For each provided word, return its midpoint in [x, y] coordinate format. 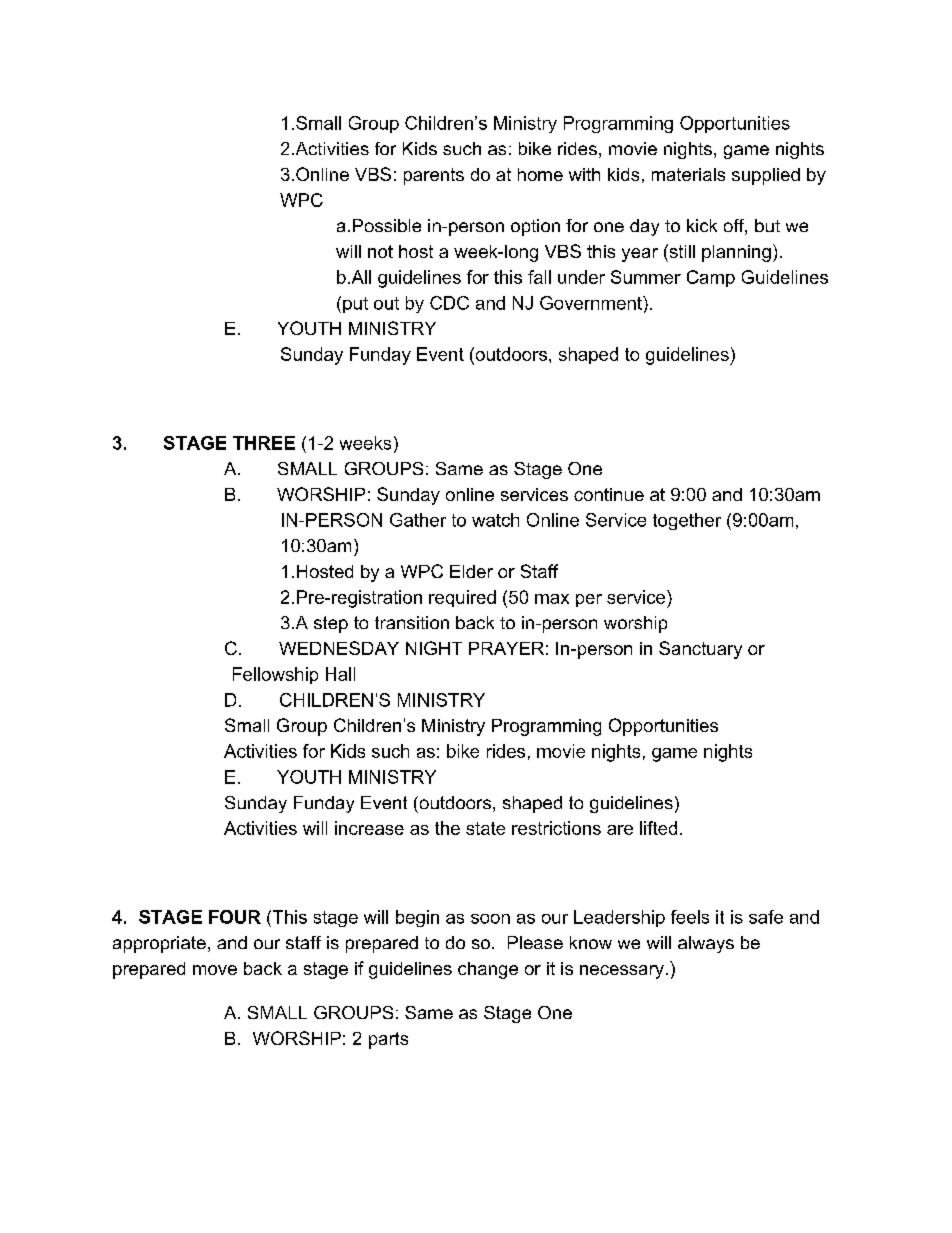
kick [702, 225]
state [485, 828]
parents [434, 176]
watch [495, 520]
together [687, 521]
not [380, 251]
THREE [264, 443]
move [215, 970]
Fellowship [275, 675]
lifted [658, 828]
